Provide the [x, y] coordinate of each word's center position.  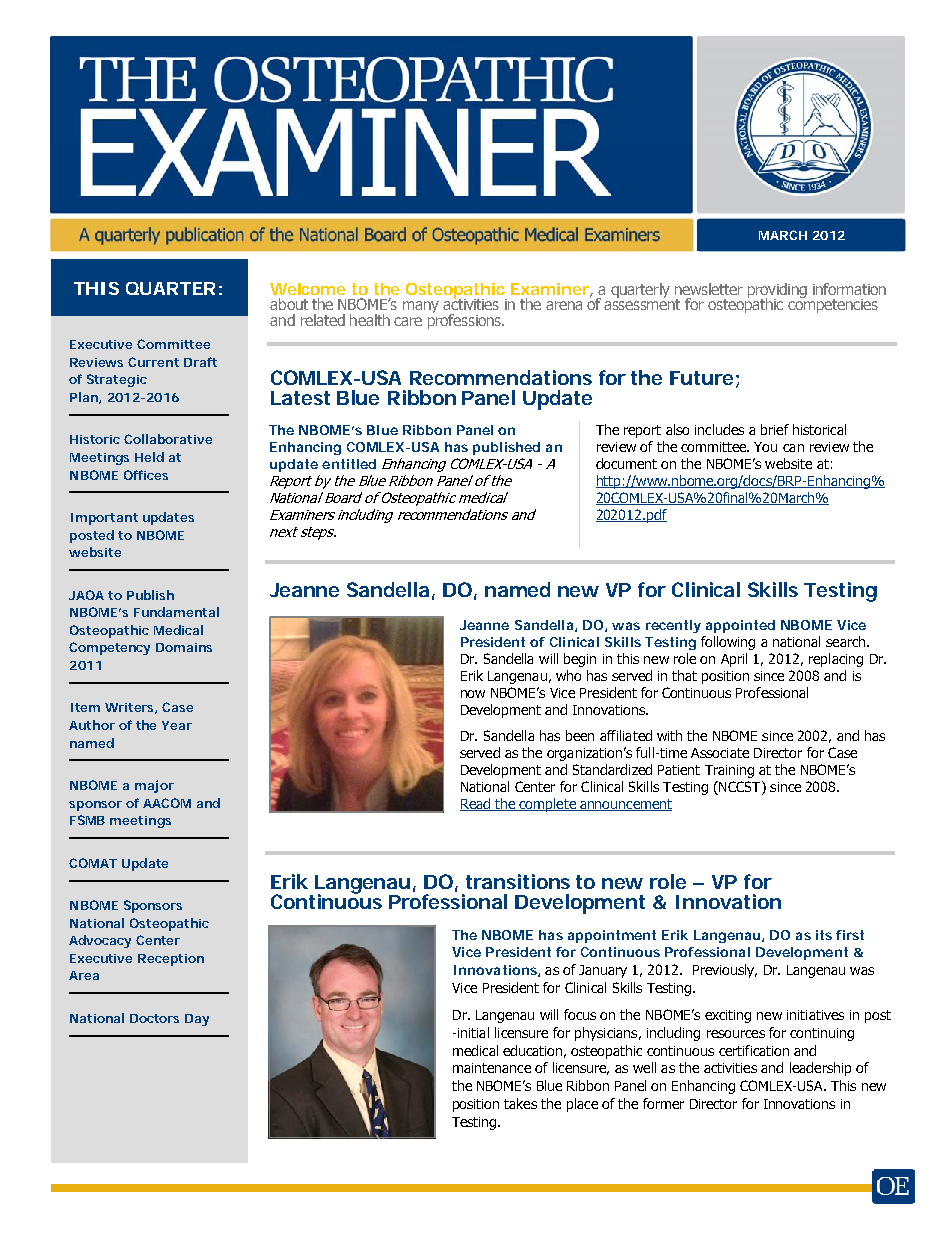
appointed [740, 626]
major [154, 786]
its [824, 935]
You [765, 447]
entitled [349, 464]
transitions [518, 881]
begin [580, 660]
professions [465, 320]
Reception [171, 960]
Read [476, 804]
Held [149, 457]
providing [777, 291]
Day [197, 1020]
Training [729, 771]
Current [153, 362]
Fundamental [176, 612]
